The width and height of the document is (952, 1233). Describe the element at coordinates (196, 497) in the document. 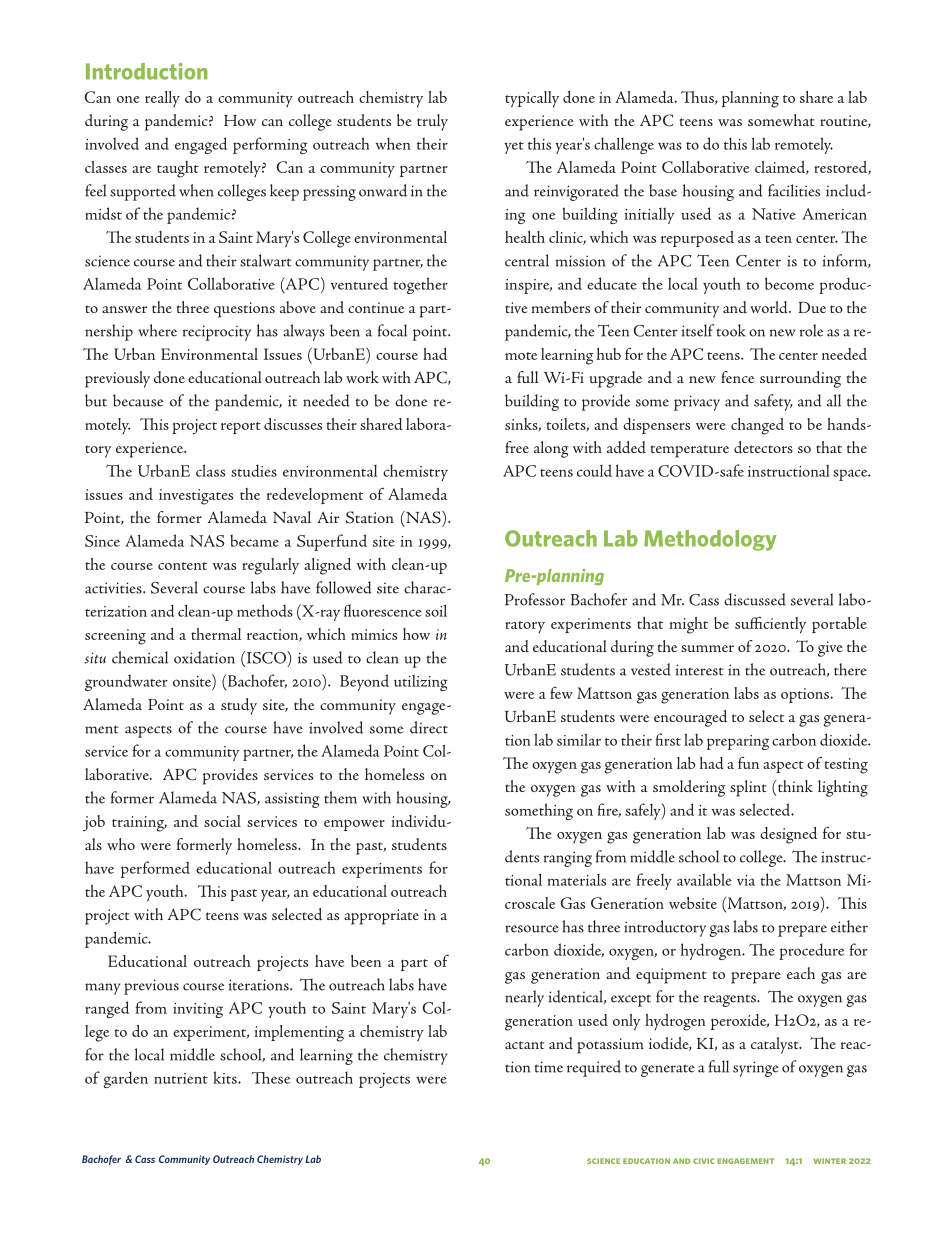

I see `investigates` at that location.
